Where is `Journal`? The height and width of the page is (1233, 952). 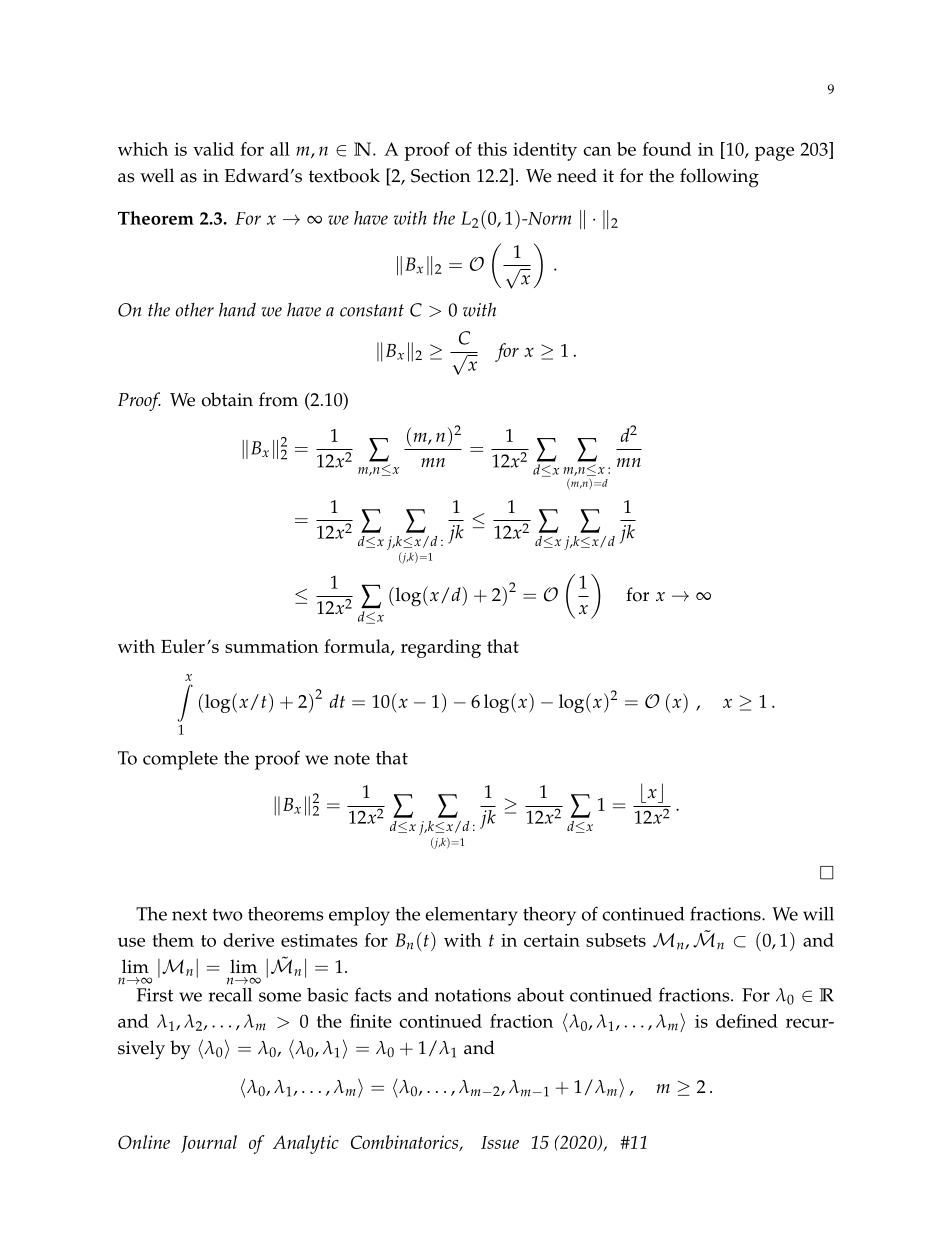
Journal is located at coordinates (209, 1144).
